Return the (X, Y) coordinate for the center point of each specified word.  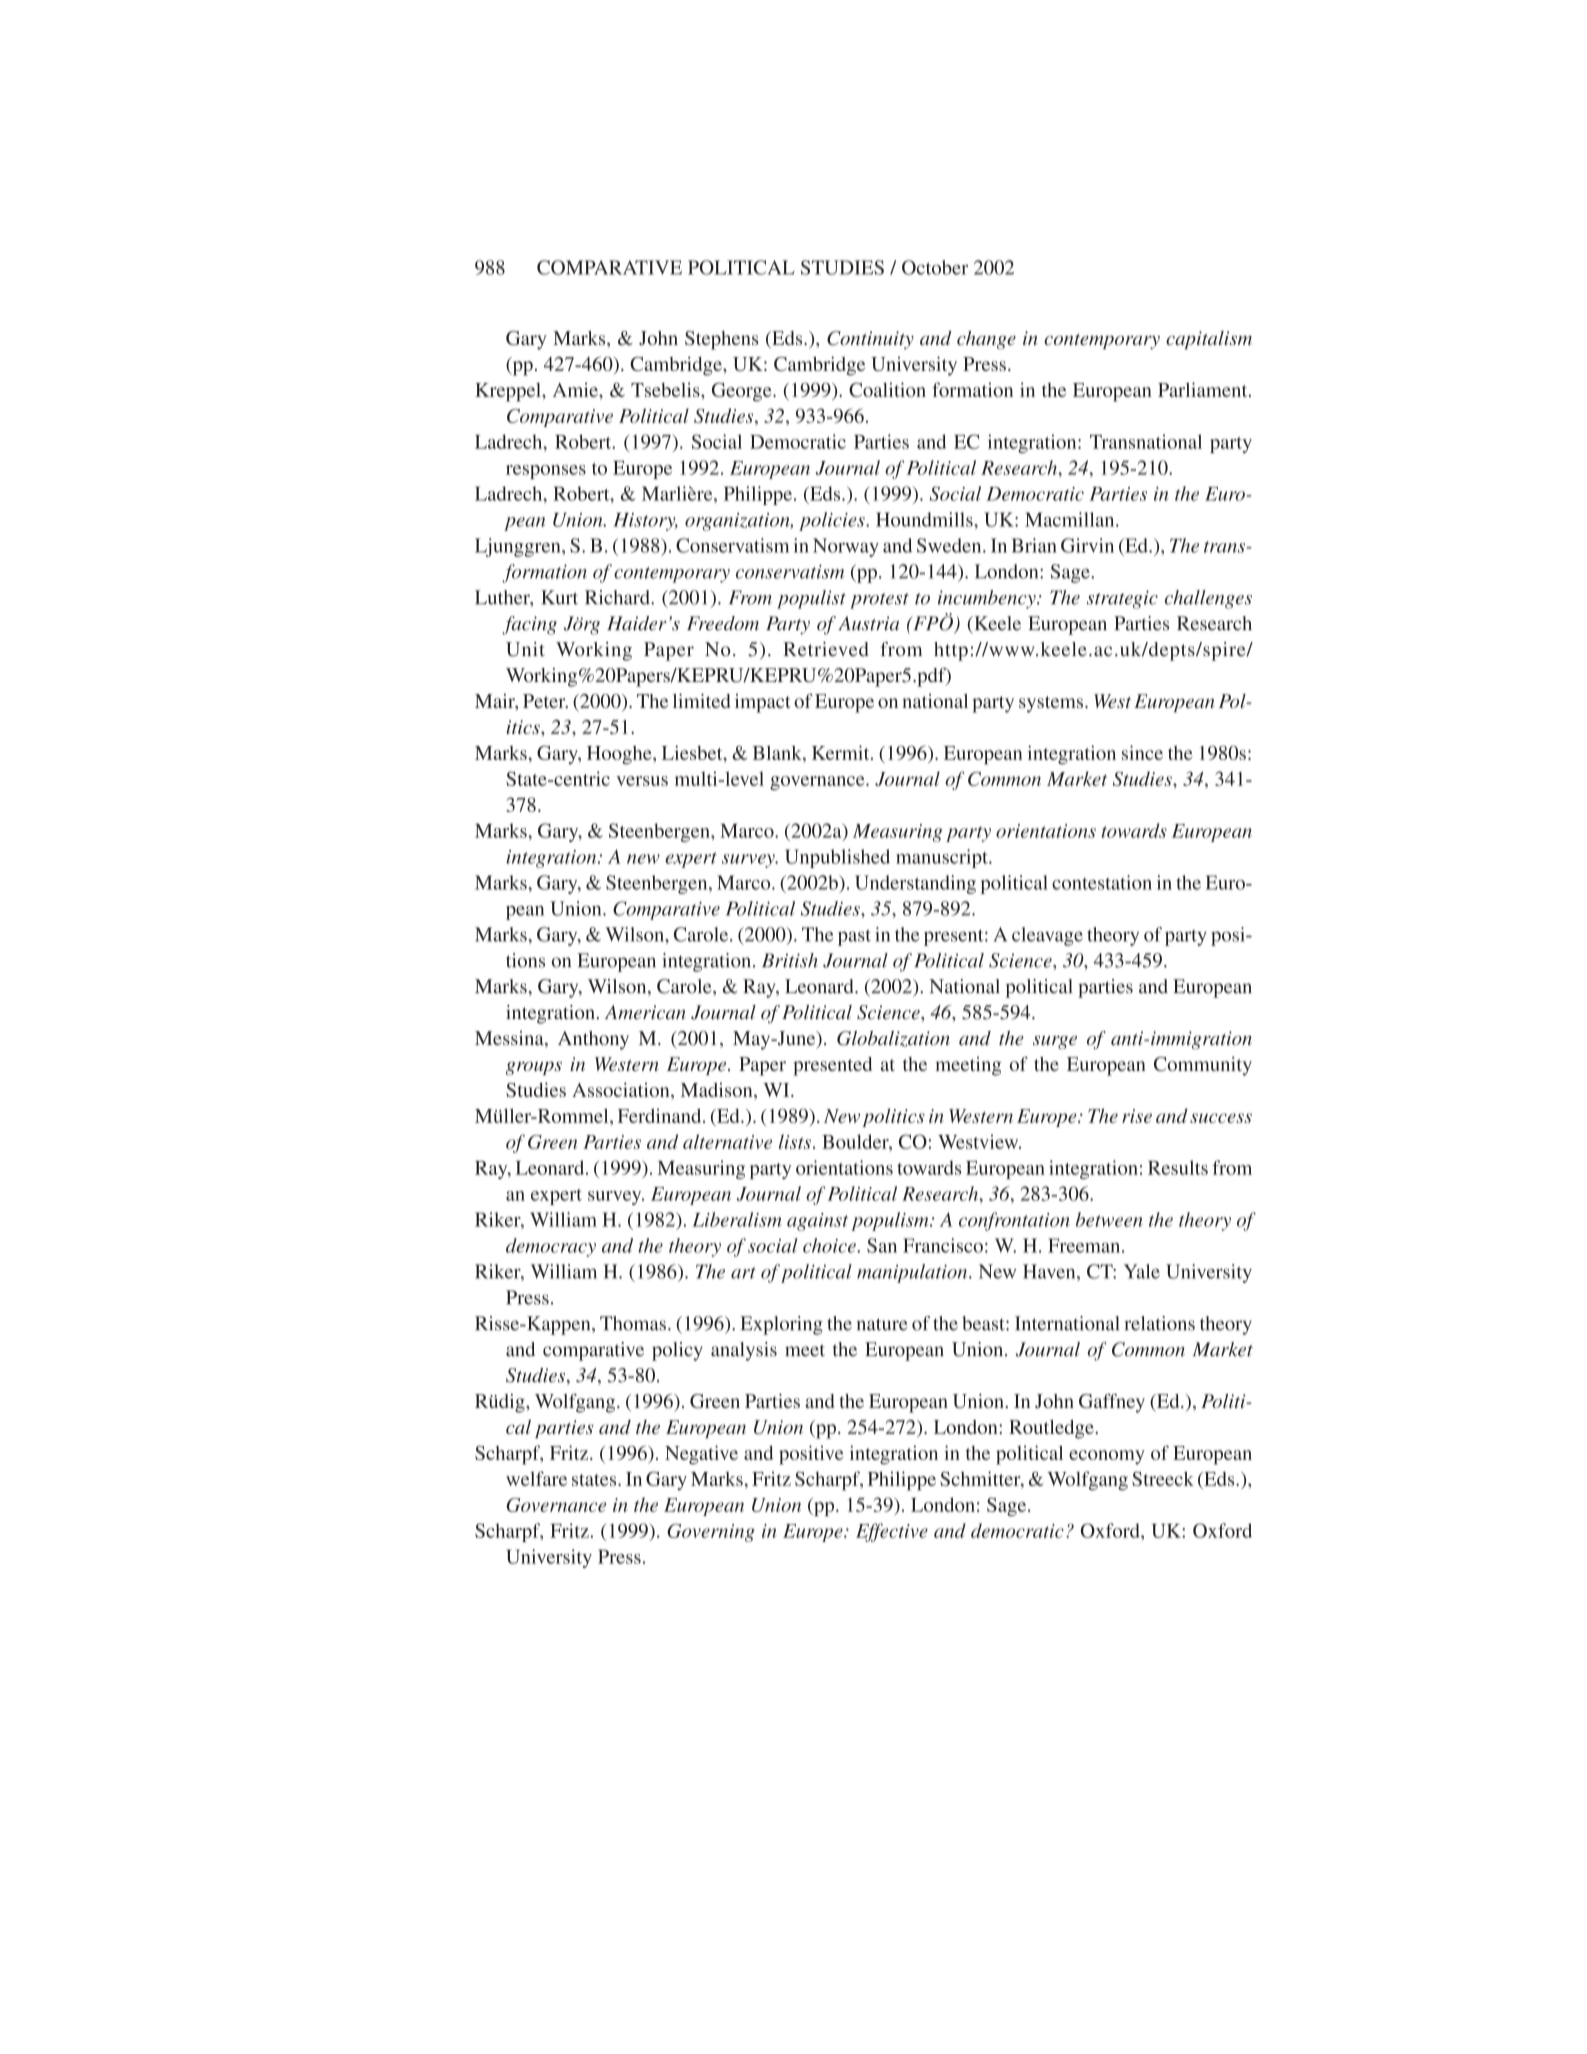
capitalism (1209, 340)
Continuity (870, 340)
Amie (576, 389)
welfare (536, 1478)
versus (642, 781)
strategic (1122, 599)
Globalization (893, 1039)
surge (1055, 1043)
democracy (551, 1247)
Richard (618, 597)
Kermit (842, 752)
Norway (846, 547)
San (882, 1245)
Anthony (593, 1040)
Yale (1142, 1271)
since (1142, 752)
